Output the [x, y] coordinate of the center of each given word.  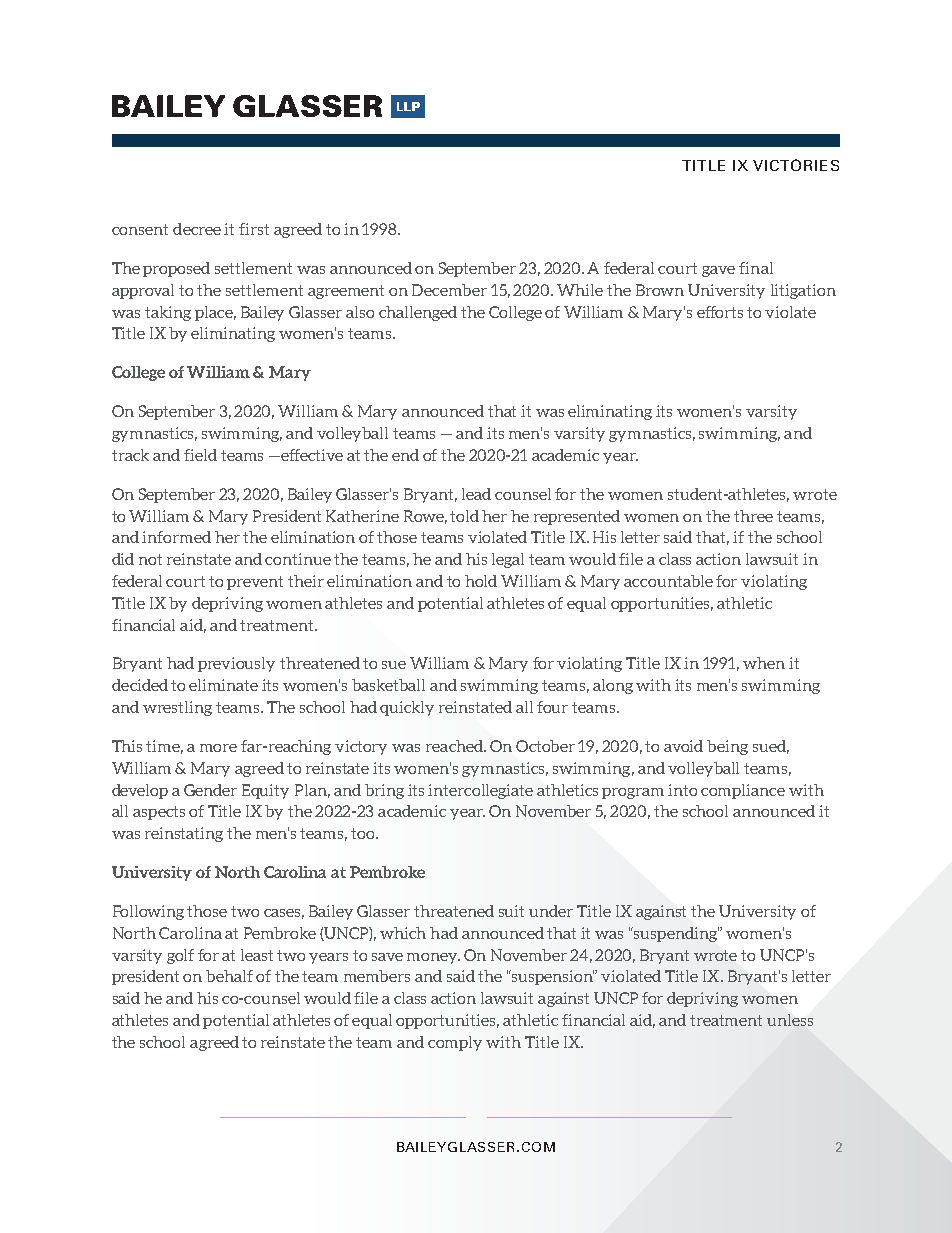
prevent [255, 583]
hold [481, 581]
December [449, 290]
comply [455, 1043]
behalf [229, 976]
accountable [668, 581]
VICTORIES [796, 165]
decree [197, 229]
